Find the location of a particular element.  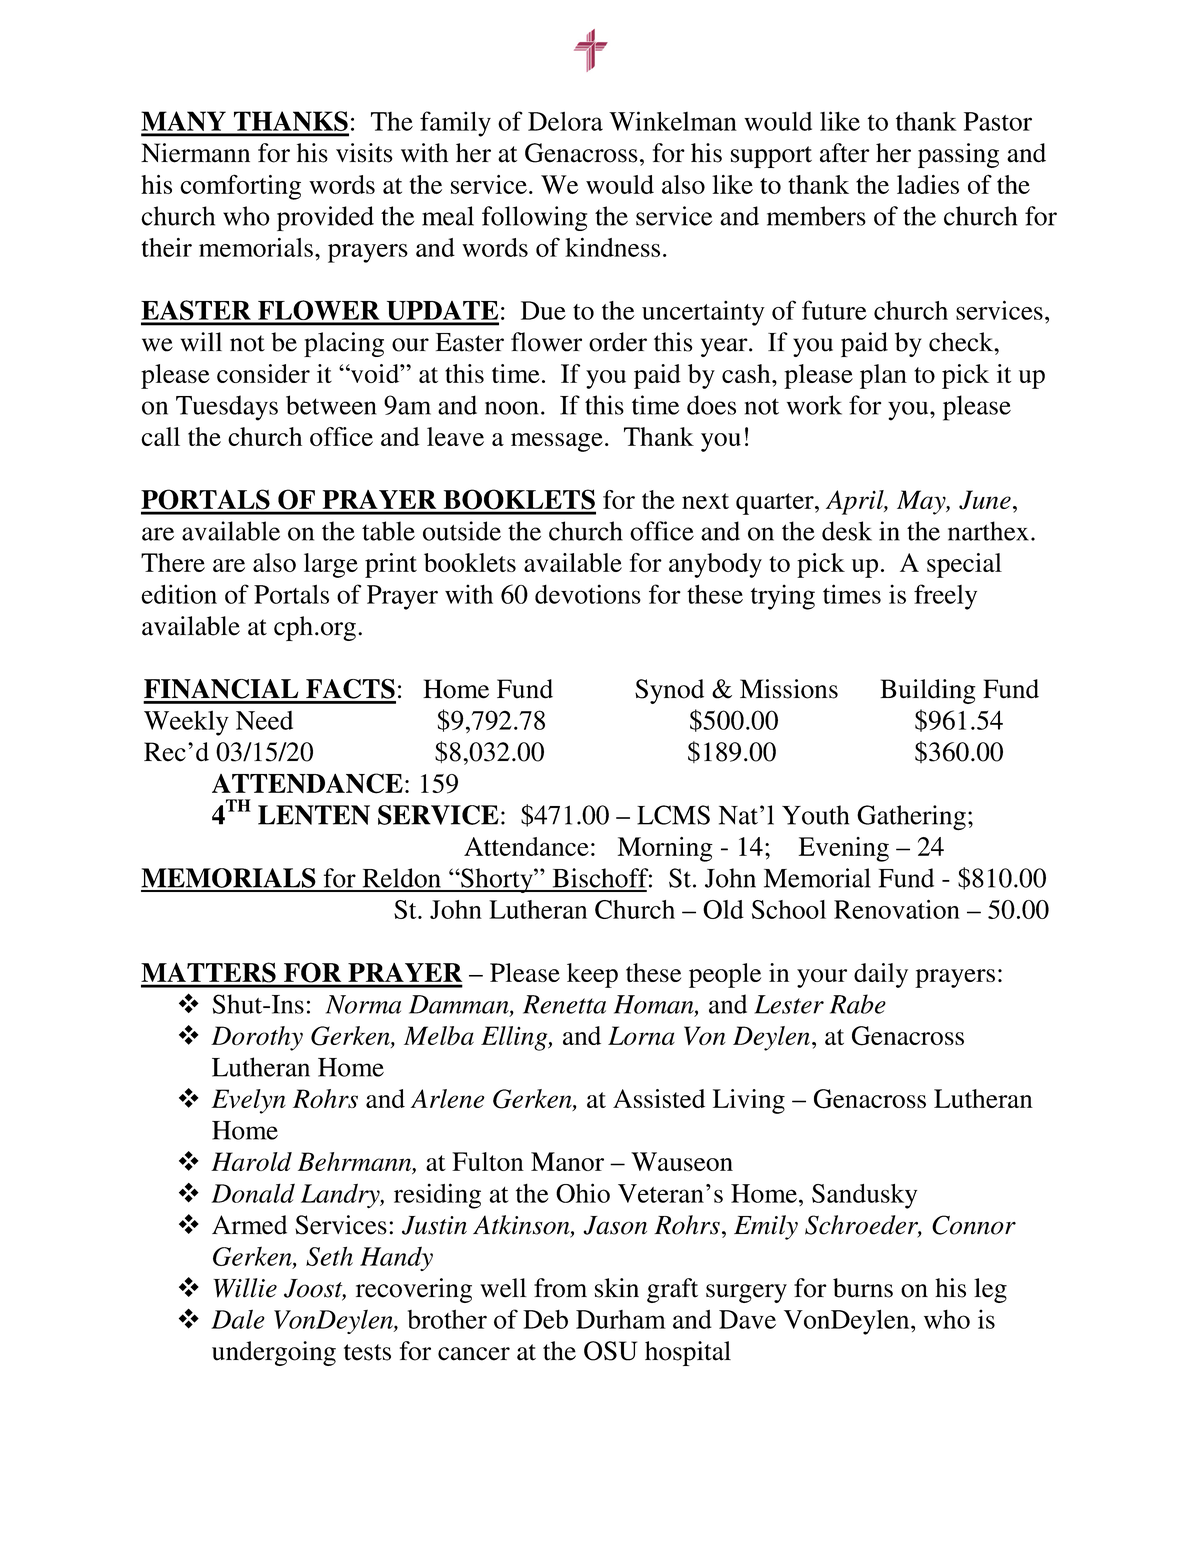

Assisted is located at coordinates (659, 1098).
